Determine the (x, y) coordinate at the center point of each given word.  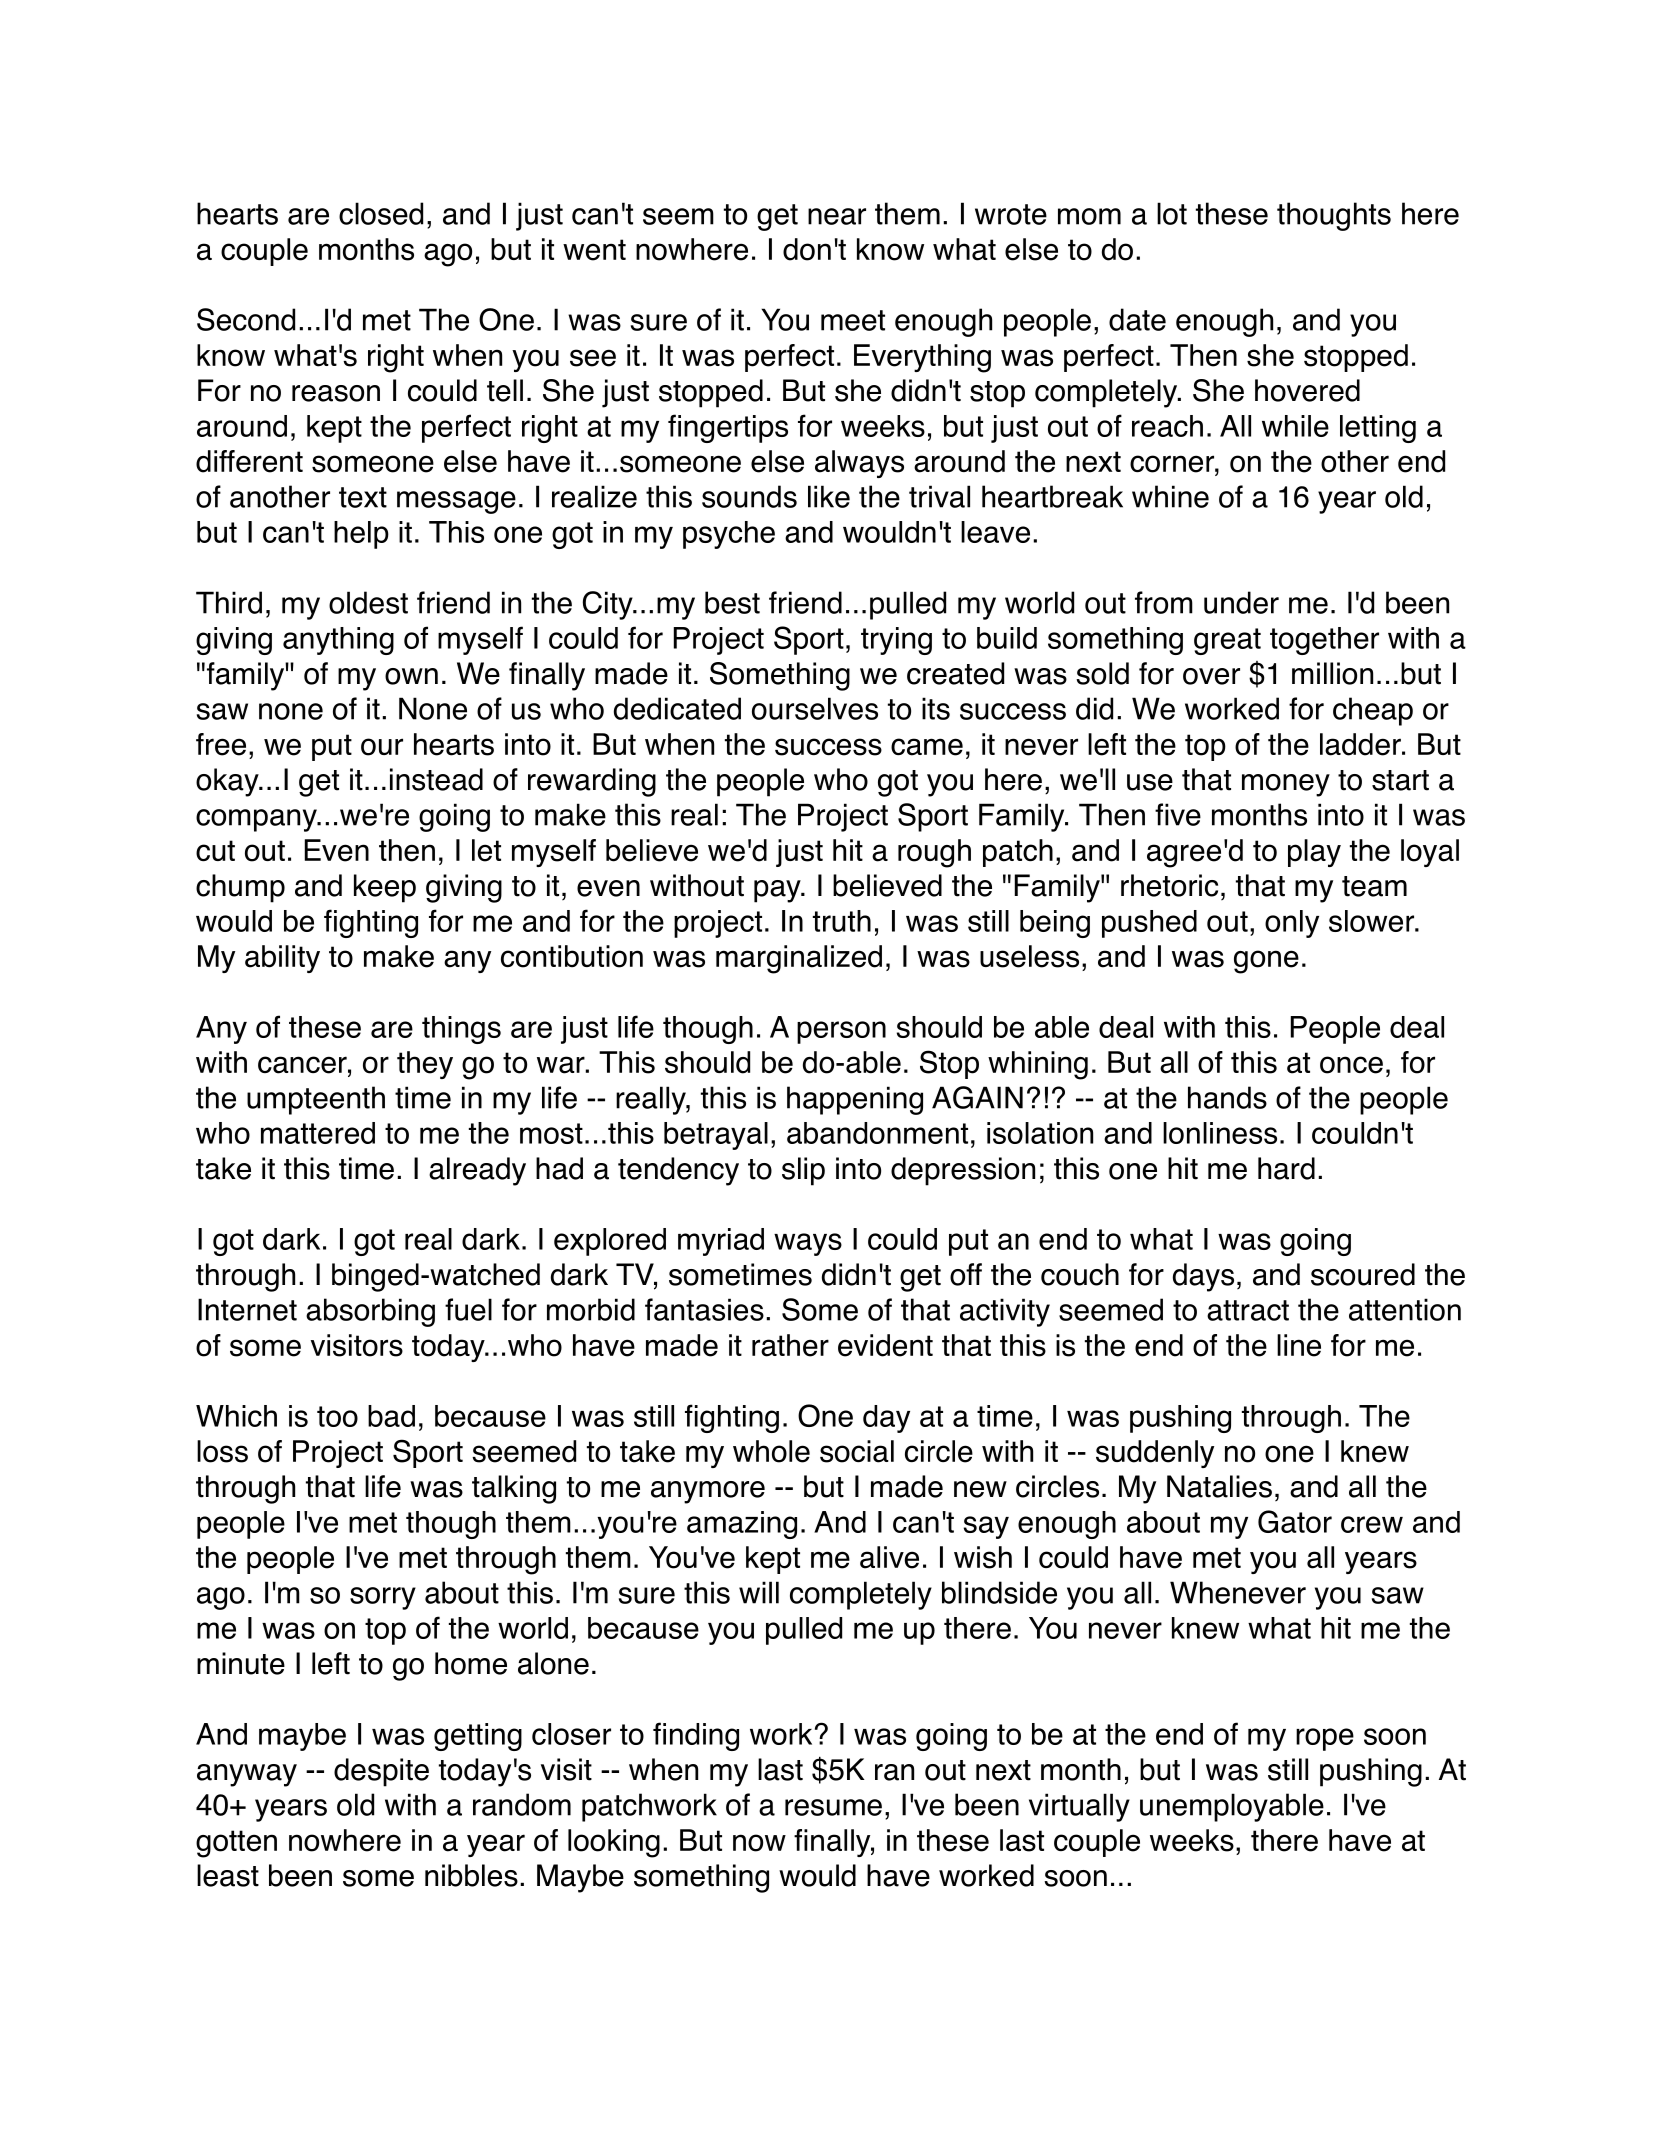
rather (790, 1345)
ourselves (815, 708)
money (1286, 785)
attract (1248, 1310)
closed (381, 213)
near (837, 216)
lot (1172, 213)
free (221, 744)
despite (381, 1772)
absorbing (370, 1312)
